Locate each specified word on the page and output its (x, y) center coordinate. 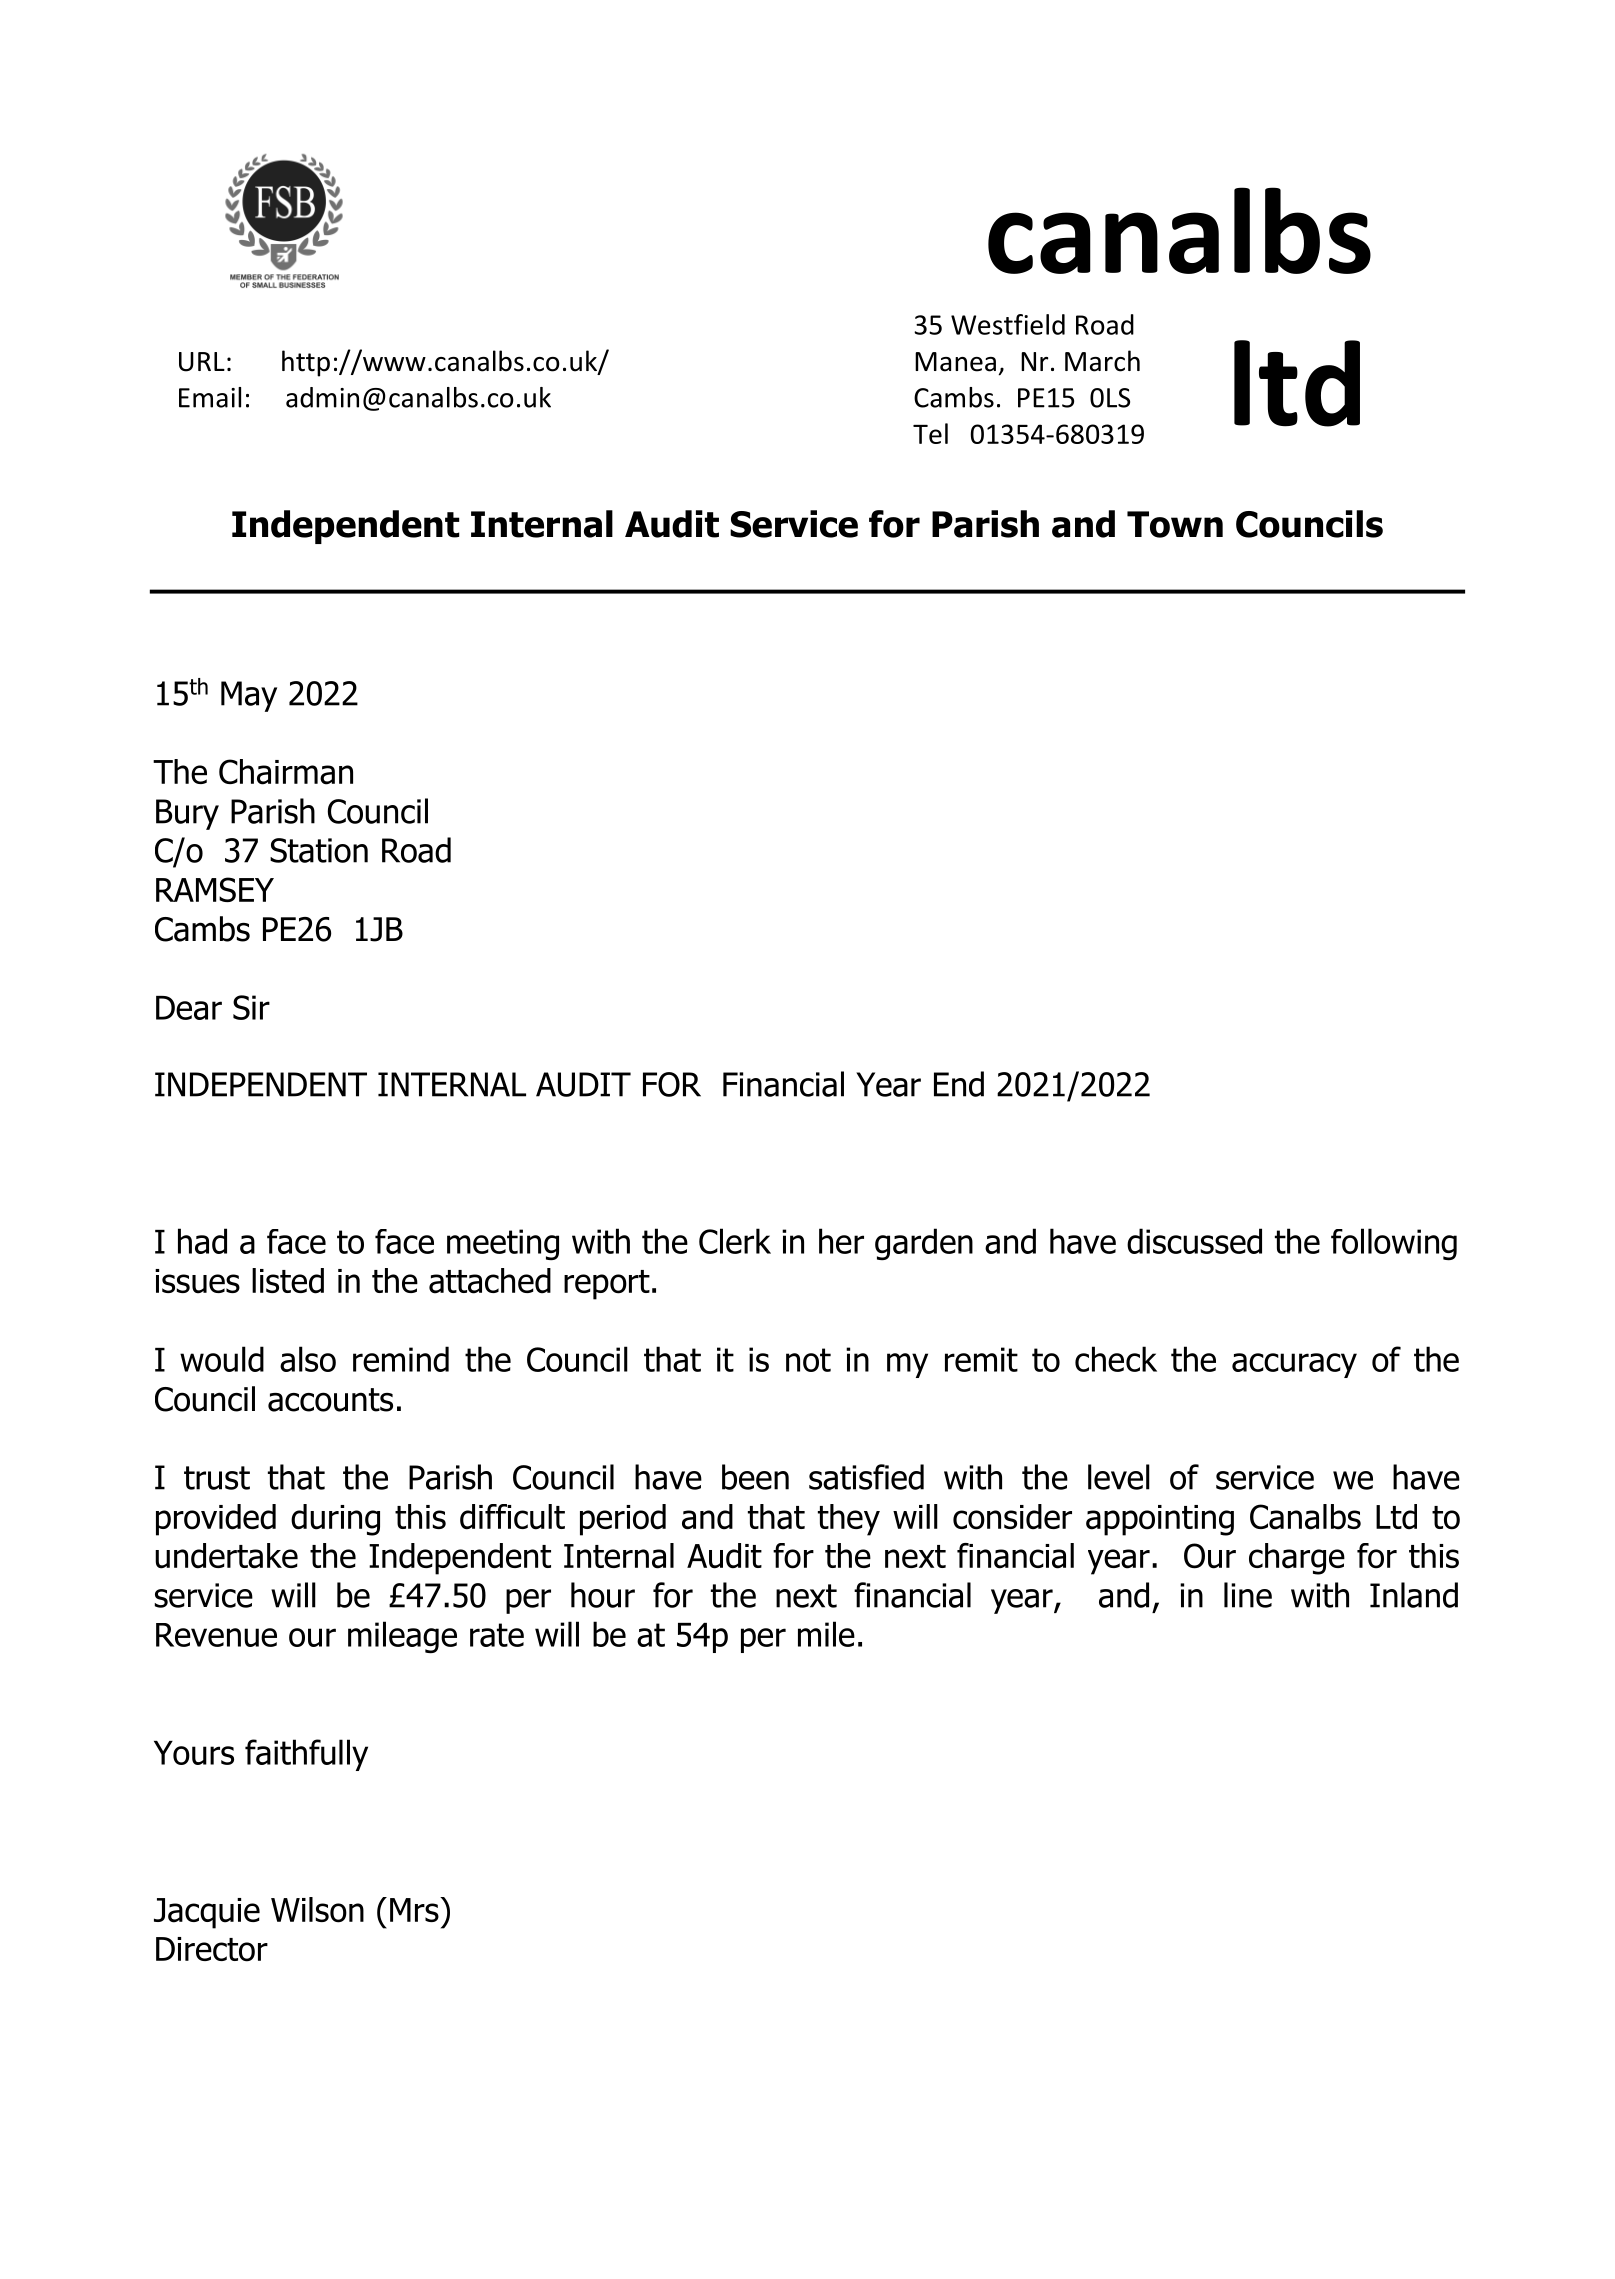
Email (210, 397)
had (202, 1241)
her (841, 1241)
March (1102, 361)
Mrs (415, 1909)
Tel (930, 433)
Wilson (317, 1910)
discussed (1194, 1241)
